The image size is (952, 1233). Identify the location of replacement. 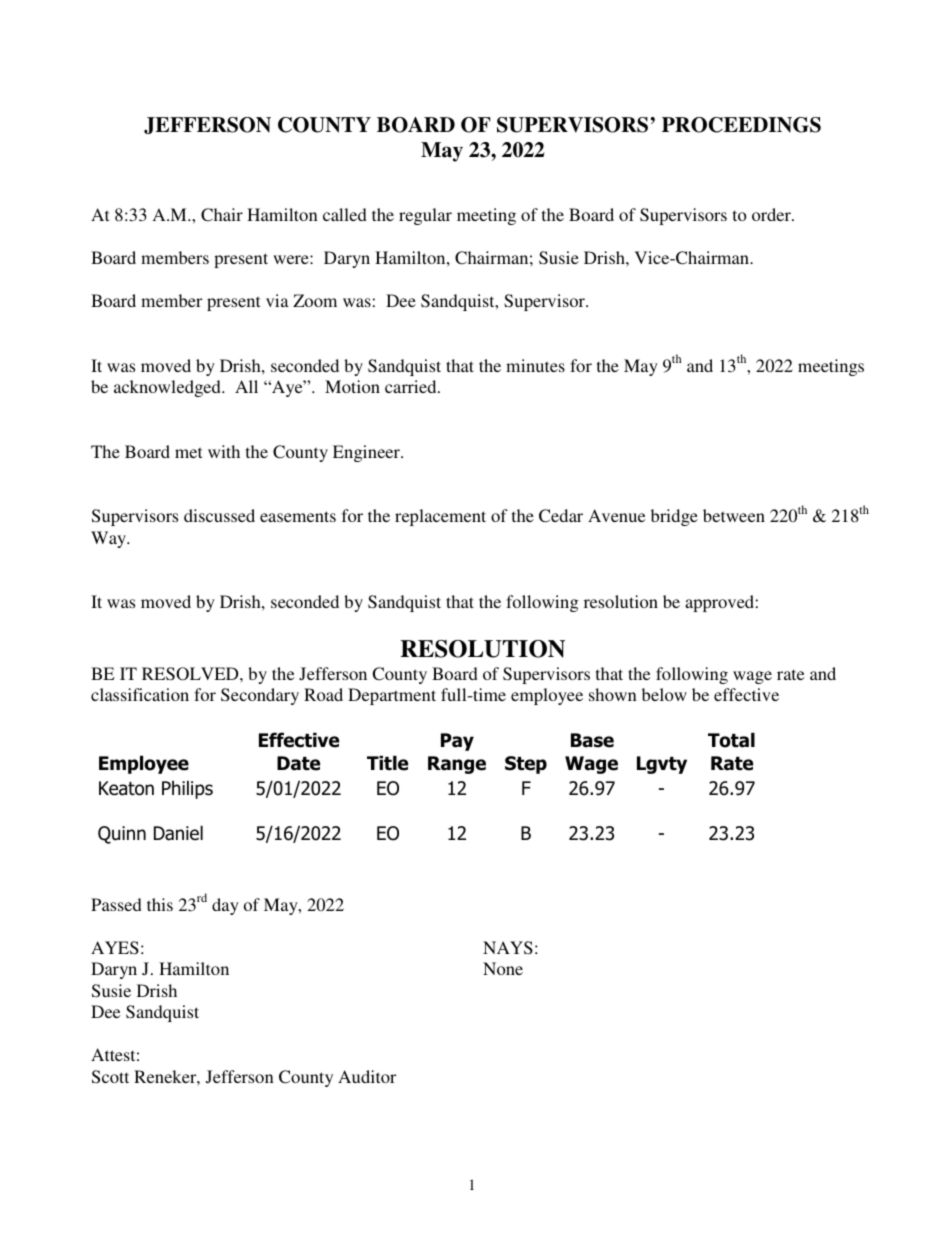
(440, 517).
